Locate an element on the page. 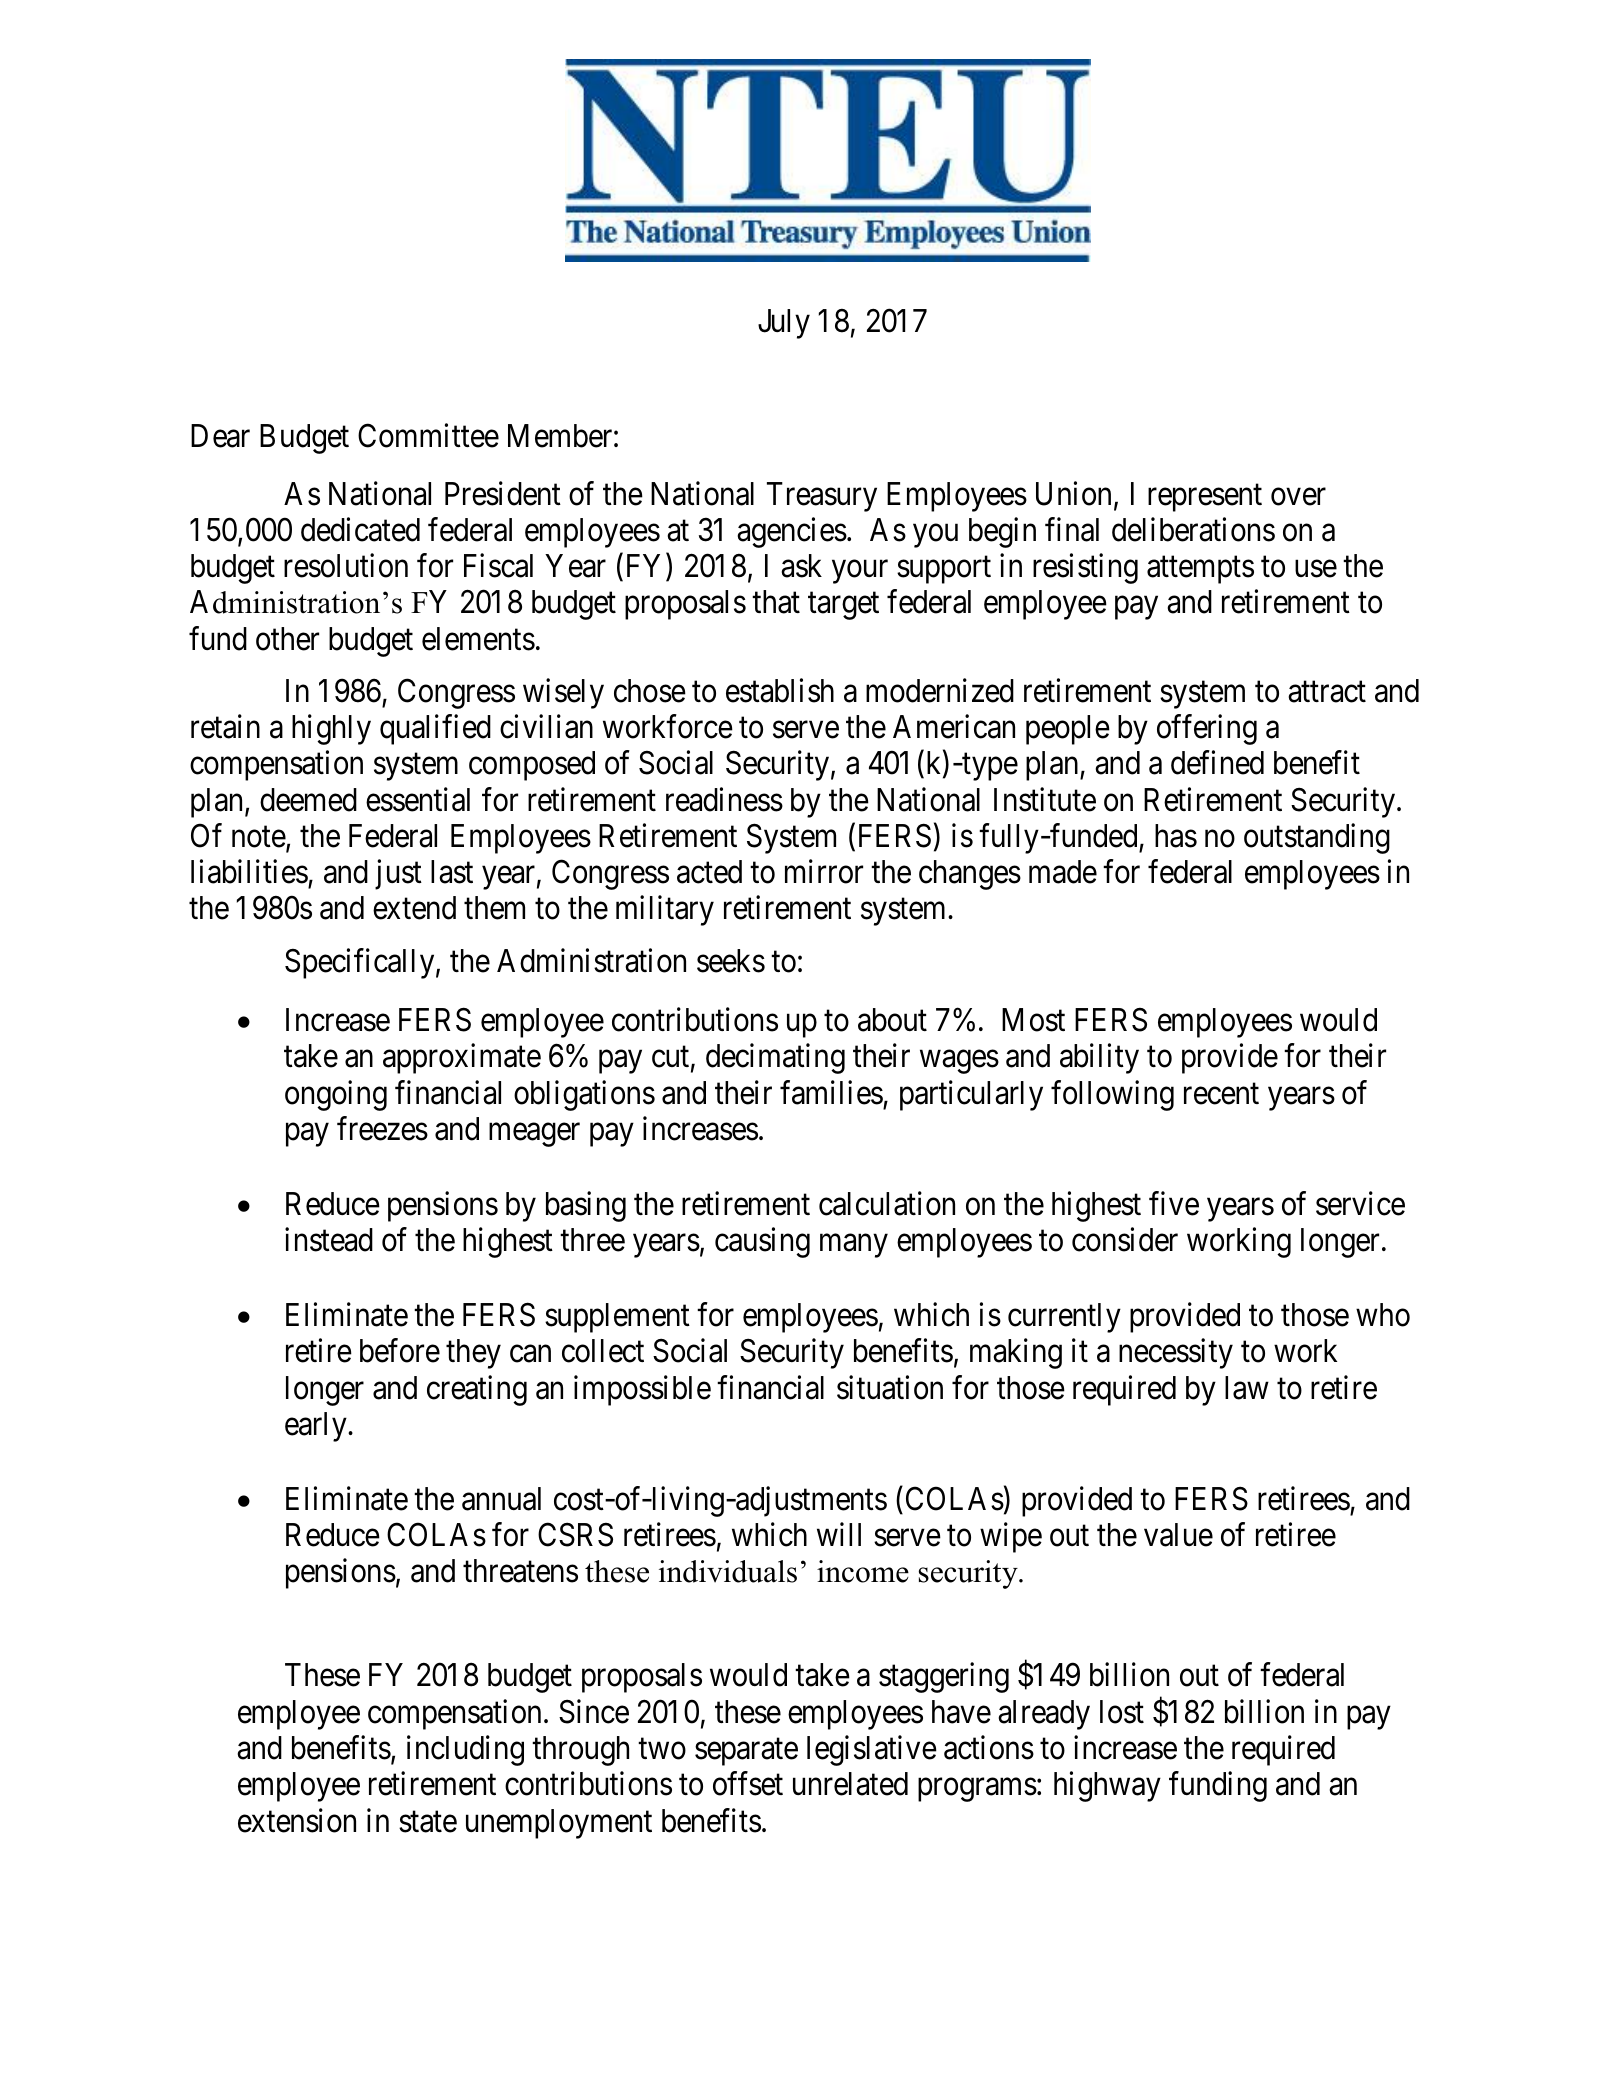 This document has height=2082, width=1609. Committee is located at coordinates (428, 436).
